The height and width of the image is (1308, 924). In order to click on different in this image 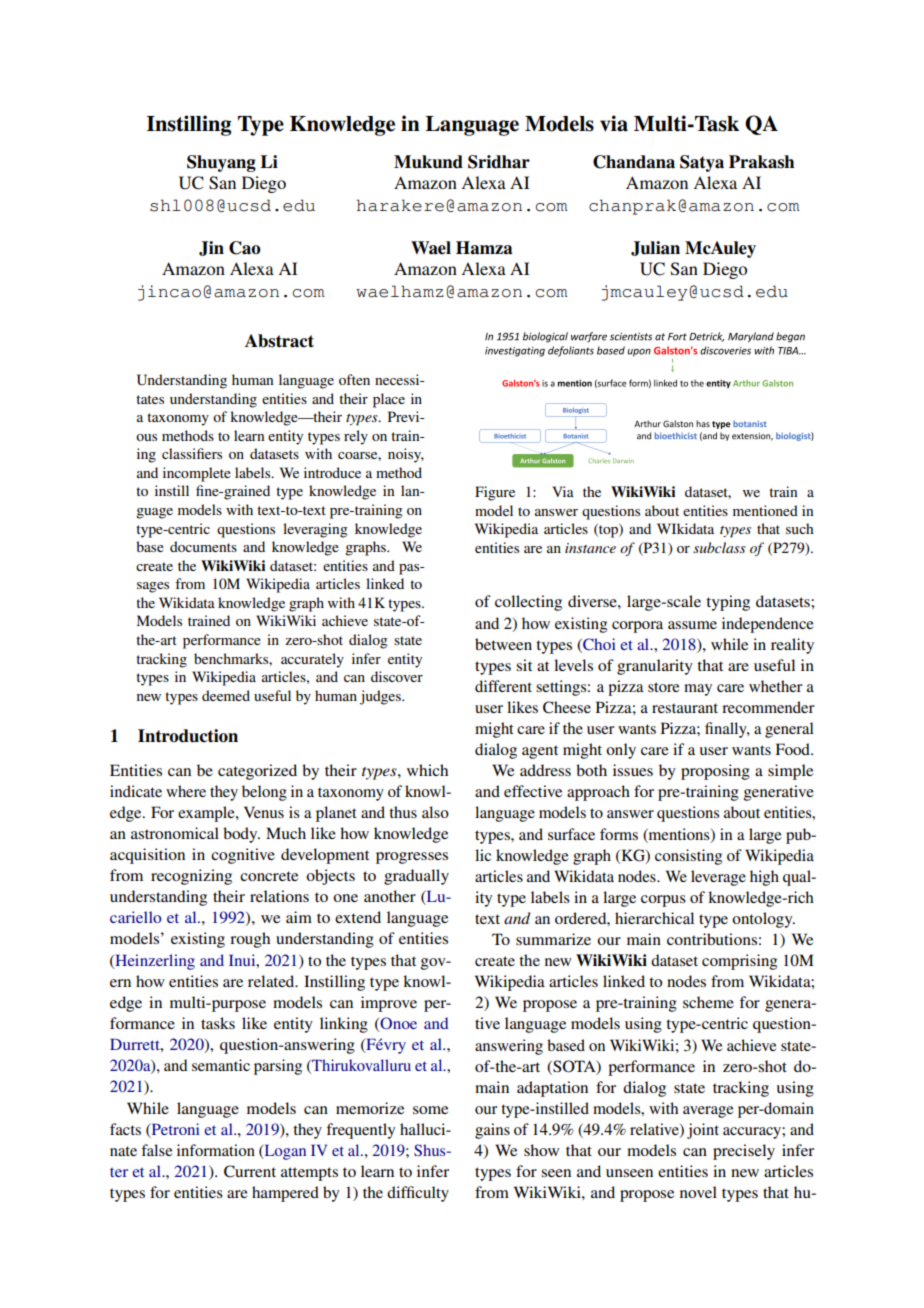, I will do `click(503, 686)`.
